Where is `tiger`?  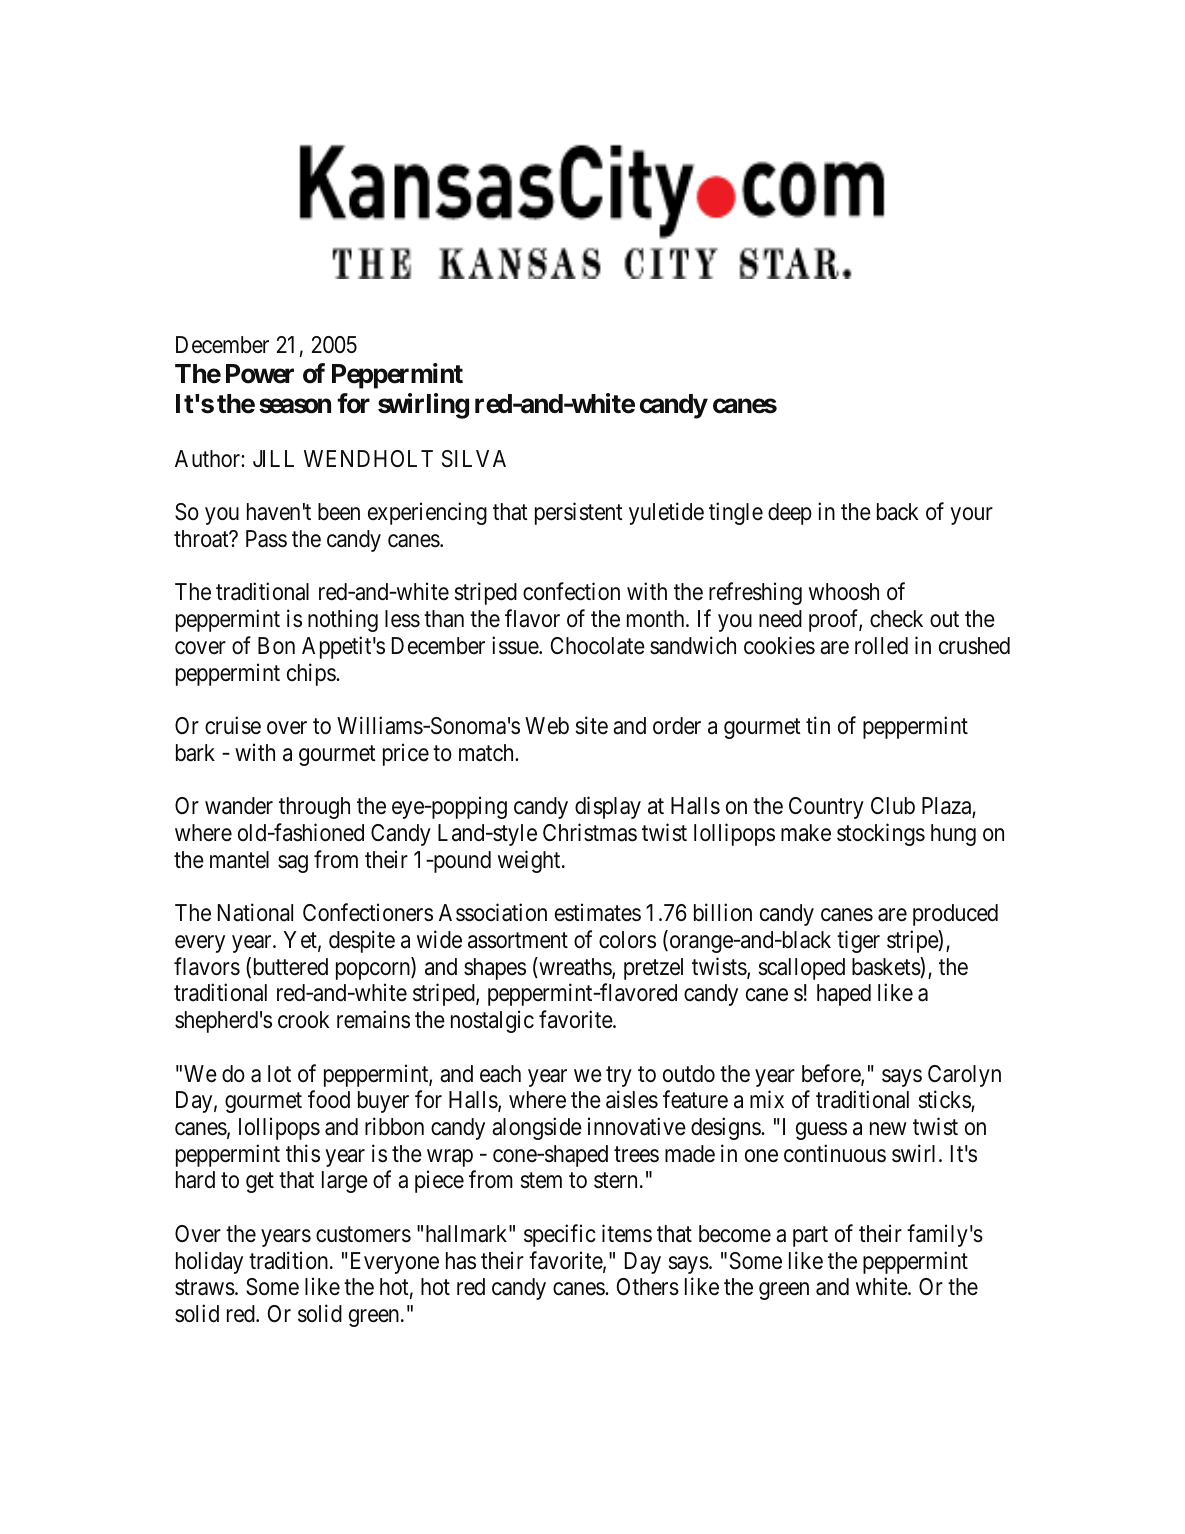
tiger is located at coordinates (858, 941).
